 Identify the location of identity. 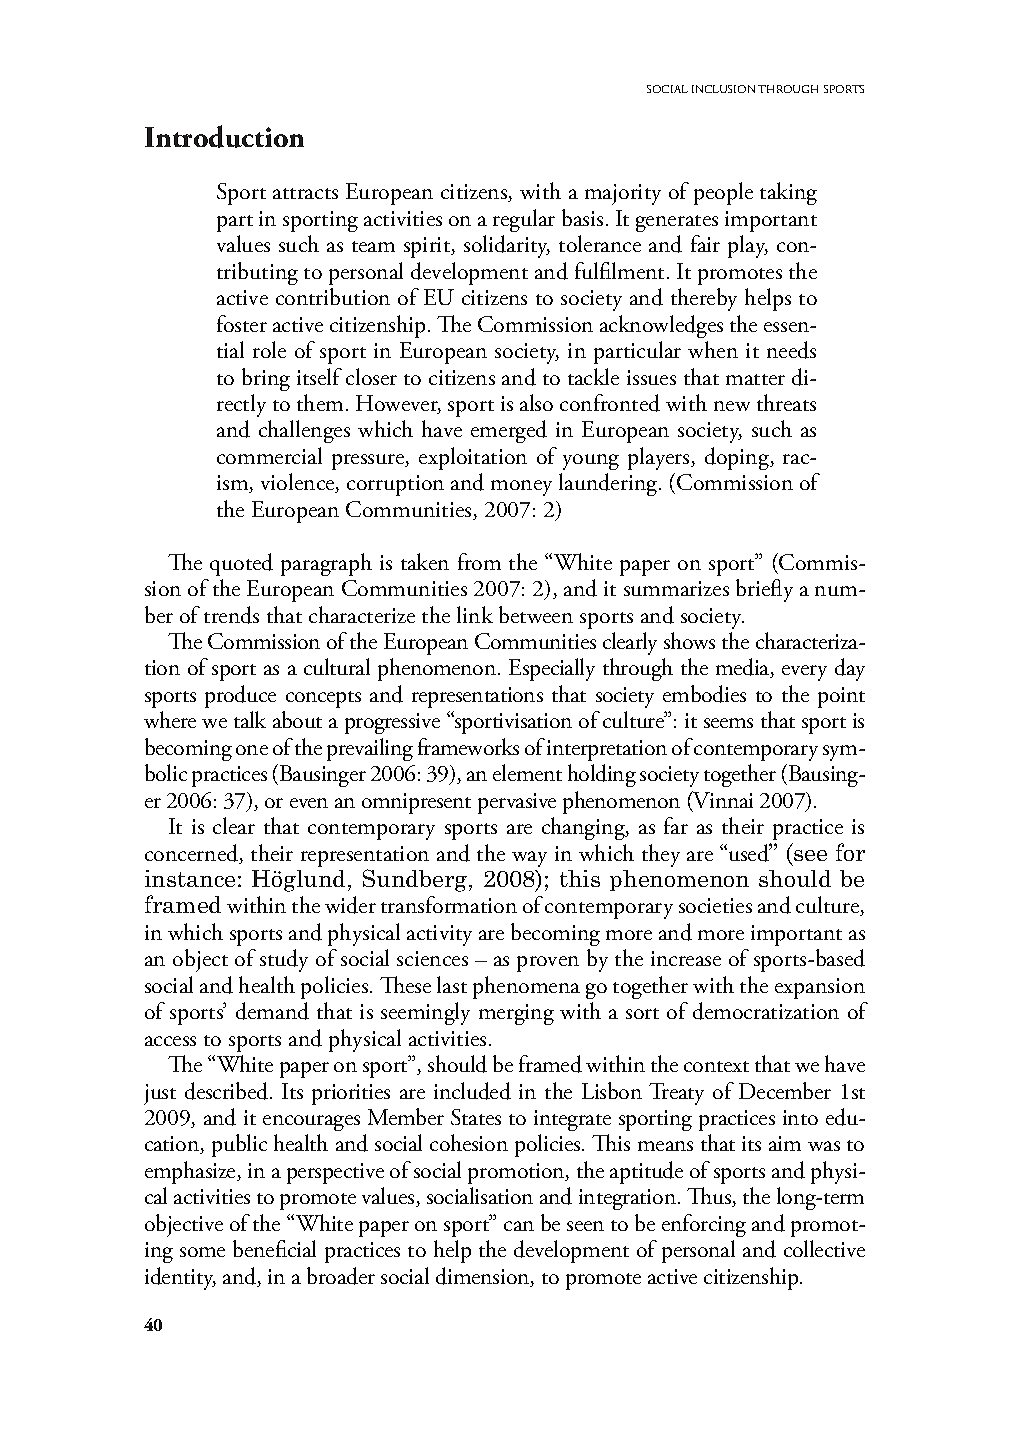
(180, 1278).
